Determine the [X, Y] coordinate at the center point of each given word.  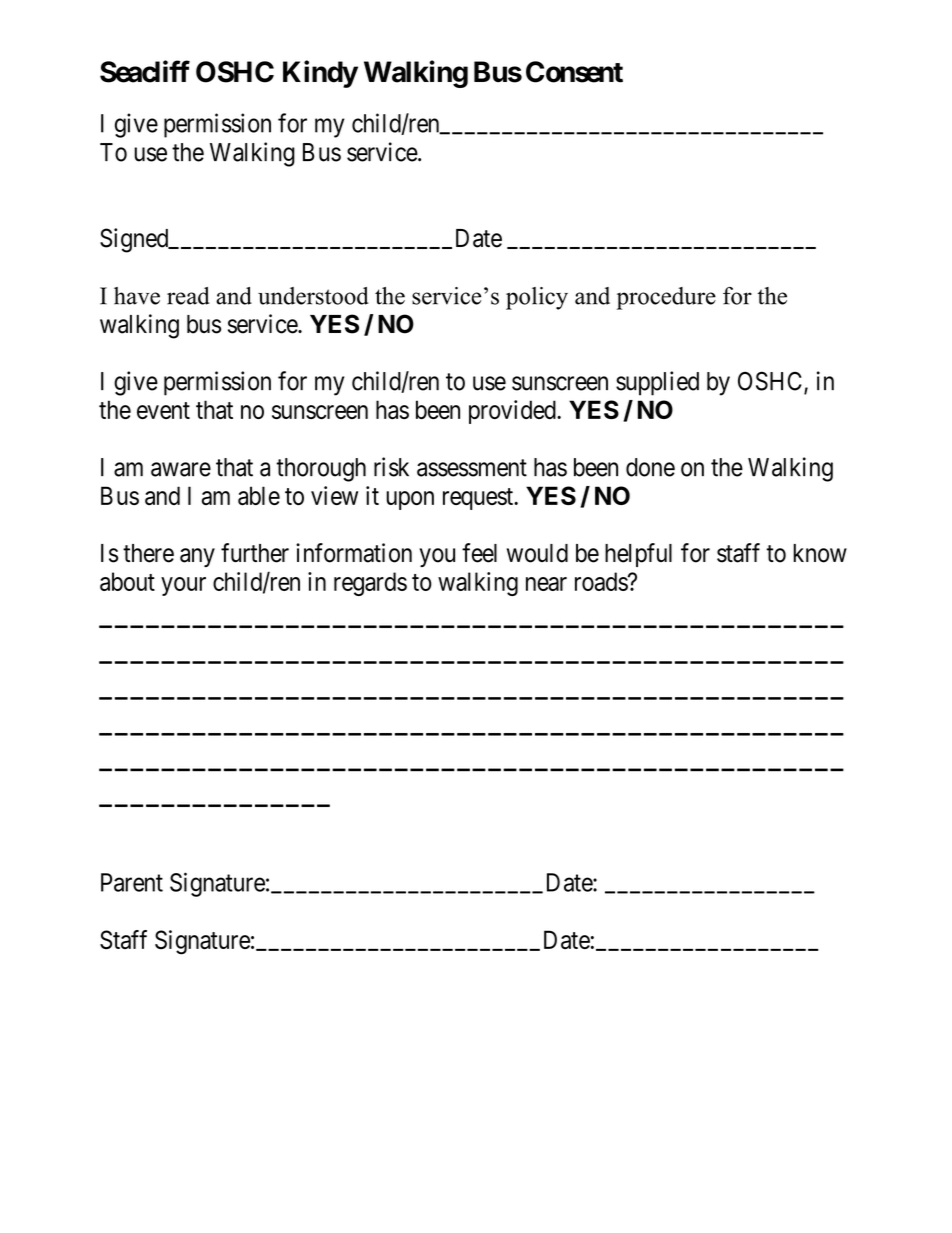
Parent [132, 882]
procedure [666, 298]
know [820, 553]
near [546, 584]
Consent [574, 72]
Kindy [320, 74]
